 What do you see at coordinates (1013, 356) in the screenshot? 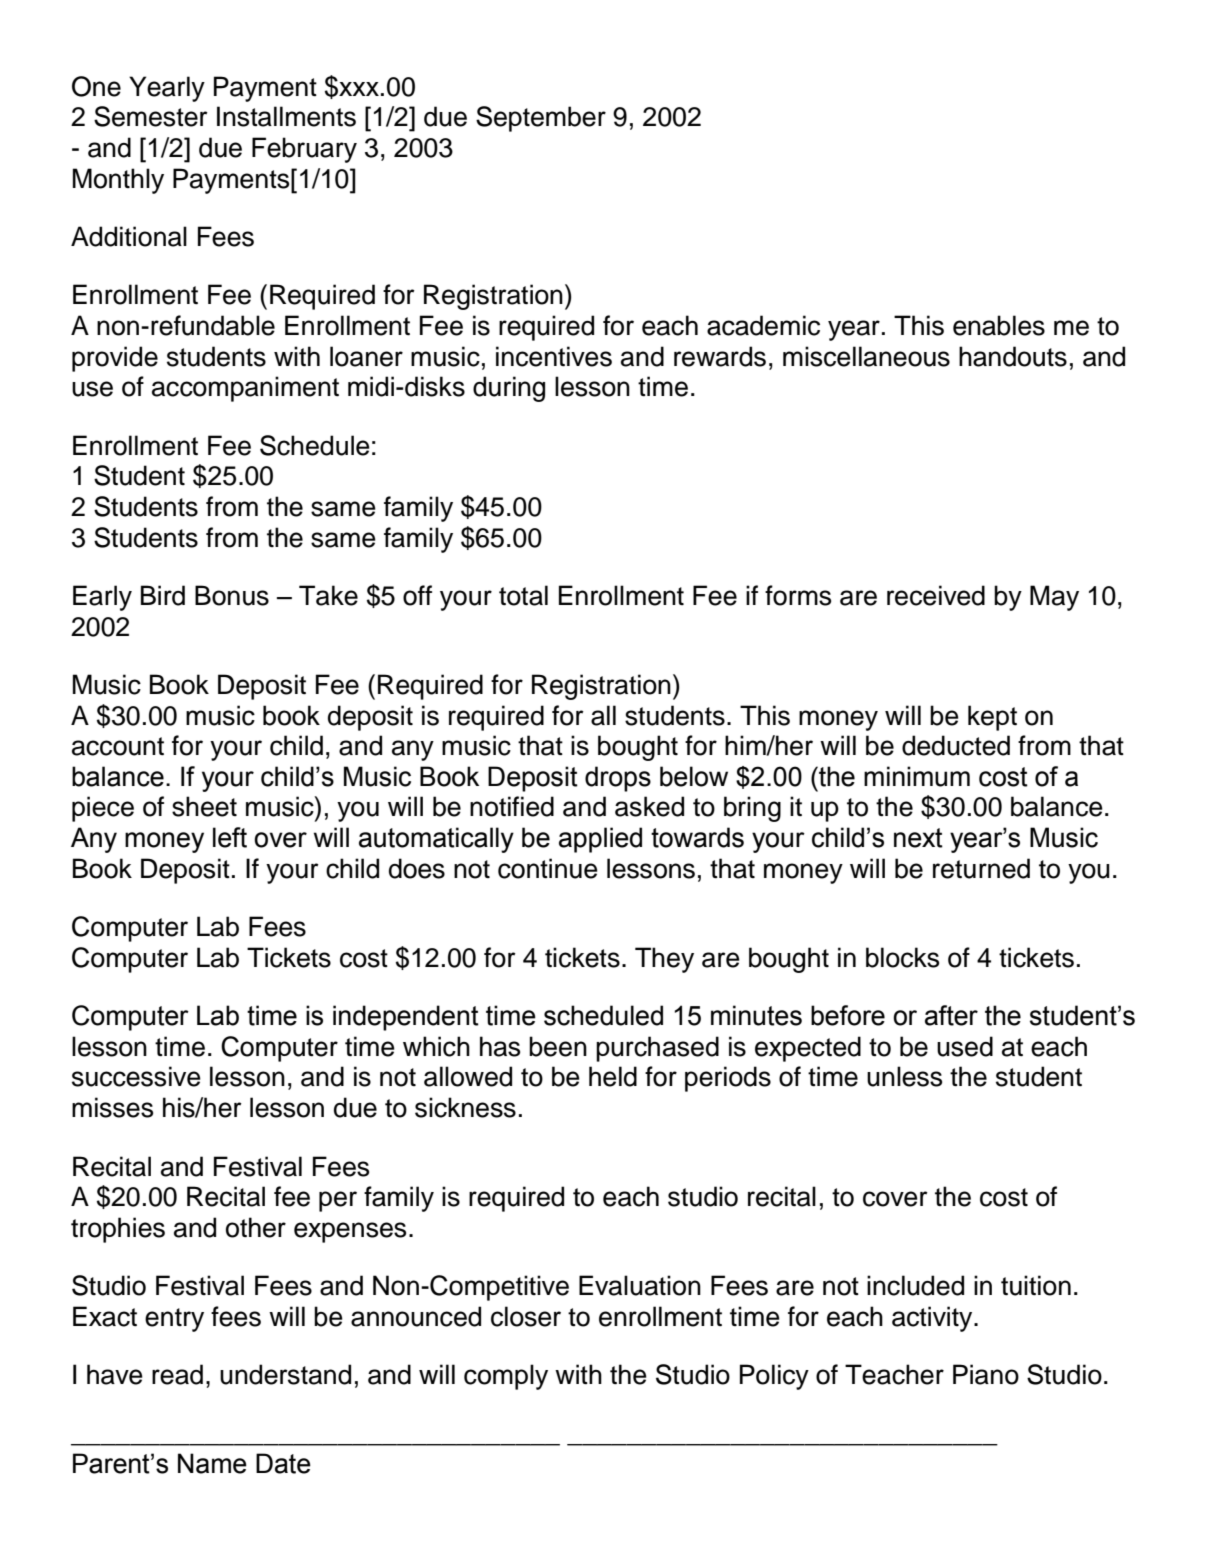
I see `handouts` at bounding box center [1013, 356].
